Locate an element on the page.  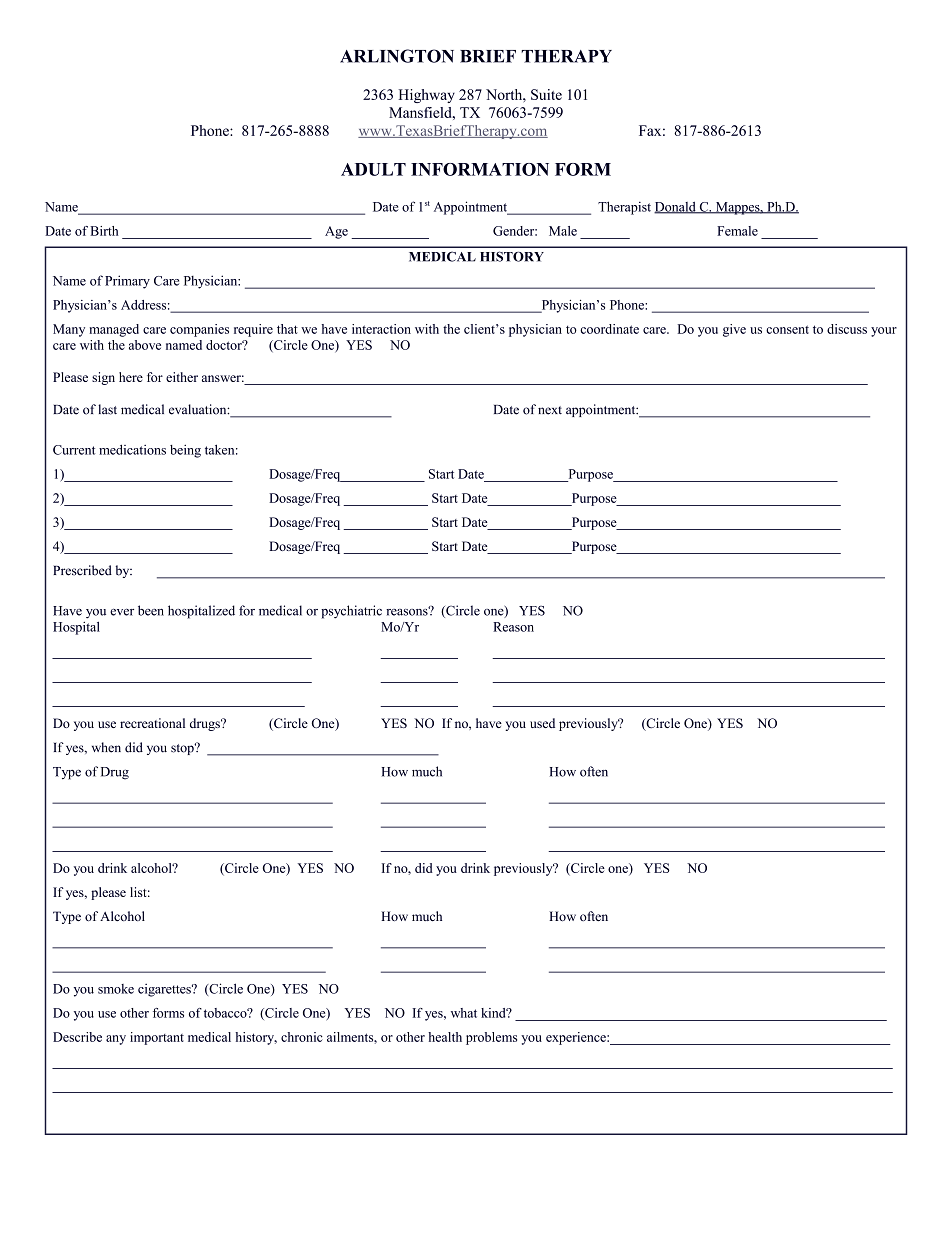
what is located at coordinates (464, 1013).
